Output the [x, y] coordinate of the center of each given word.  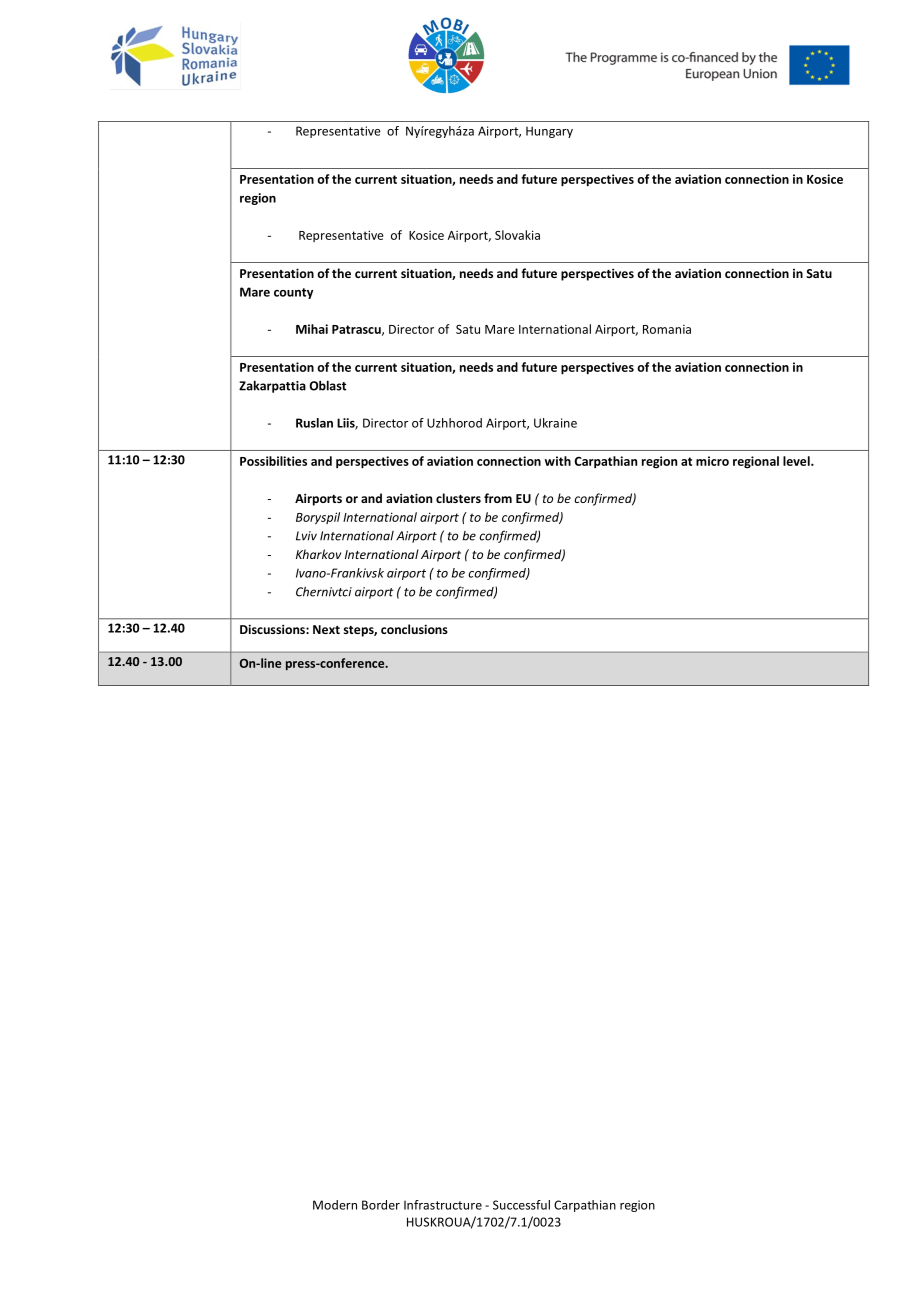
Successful [521, 1205]
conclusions [414, 629]
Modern [335, 1205]
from [498, 498]
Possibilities [273, 461]
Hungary [549, 132]
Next [326, 629]
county [293, 293]
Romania [667, 329]
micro [712, 461]
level [797, 461]
